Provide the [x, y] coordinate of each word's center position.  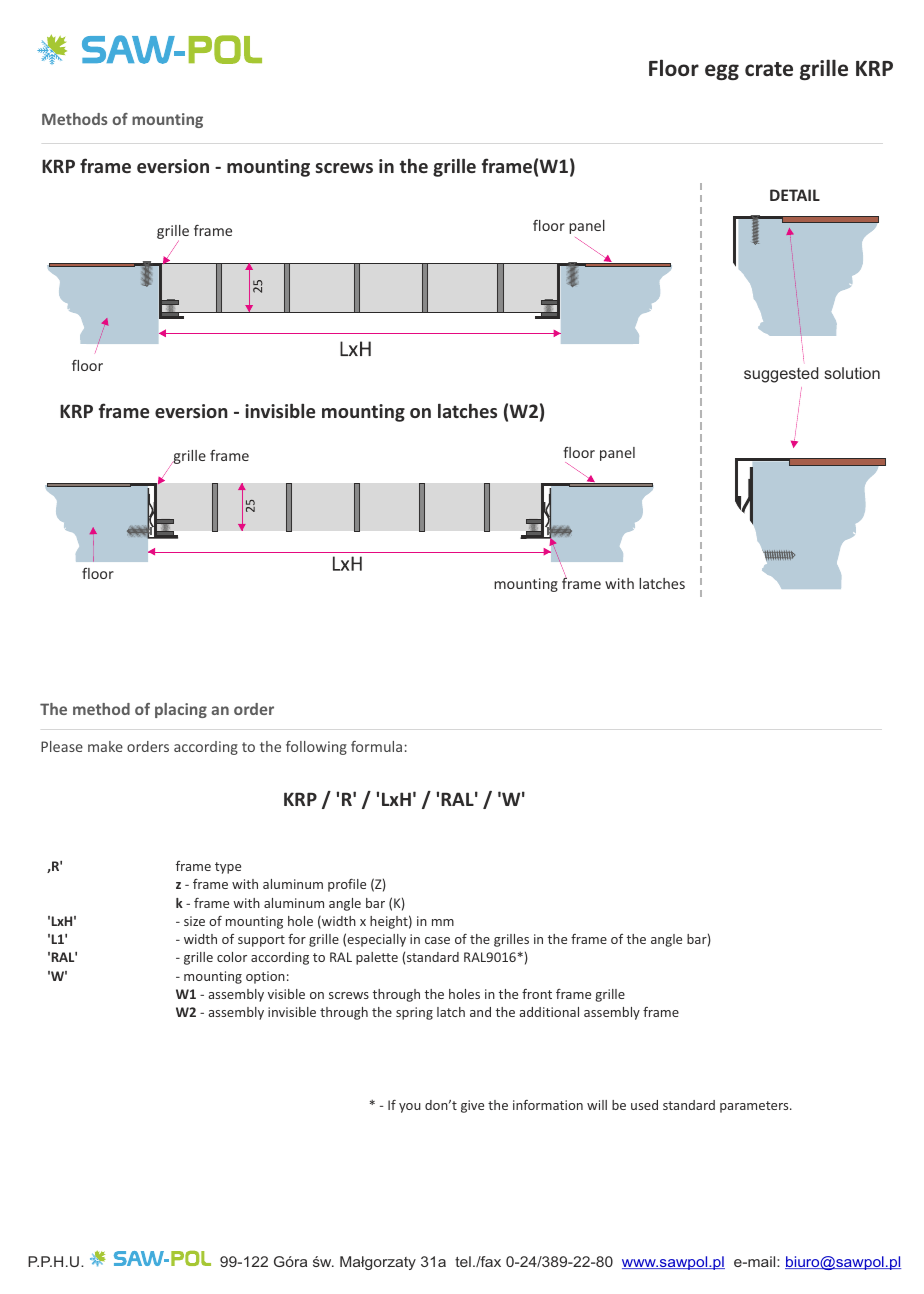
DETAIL [795, 195]
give [472, 1106]
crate [769, 69]
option [265, 977]
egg [722, 72]
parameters [755, 1107]
